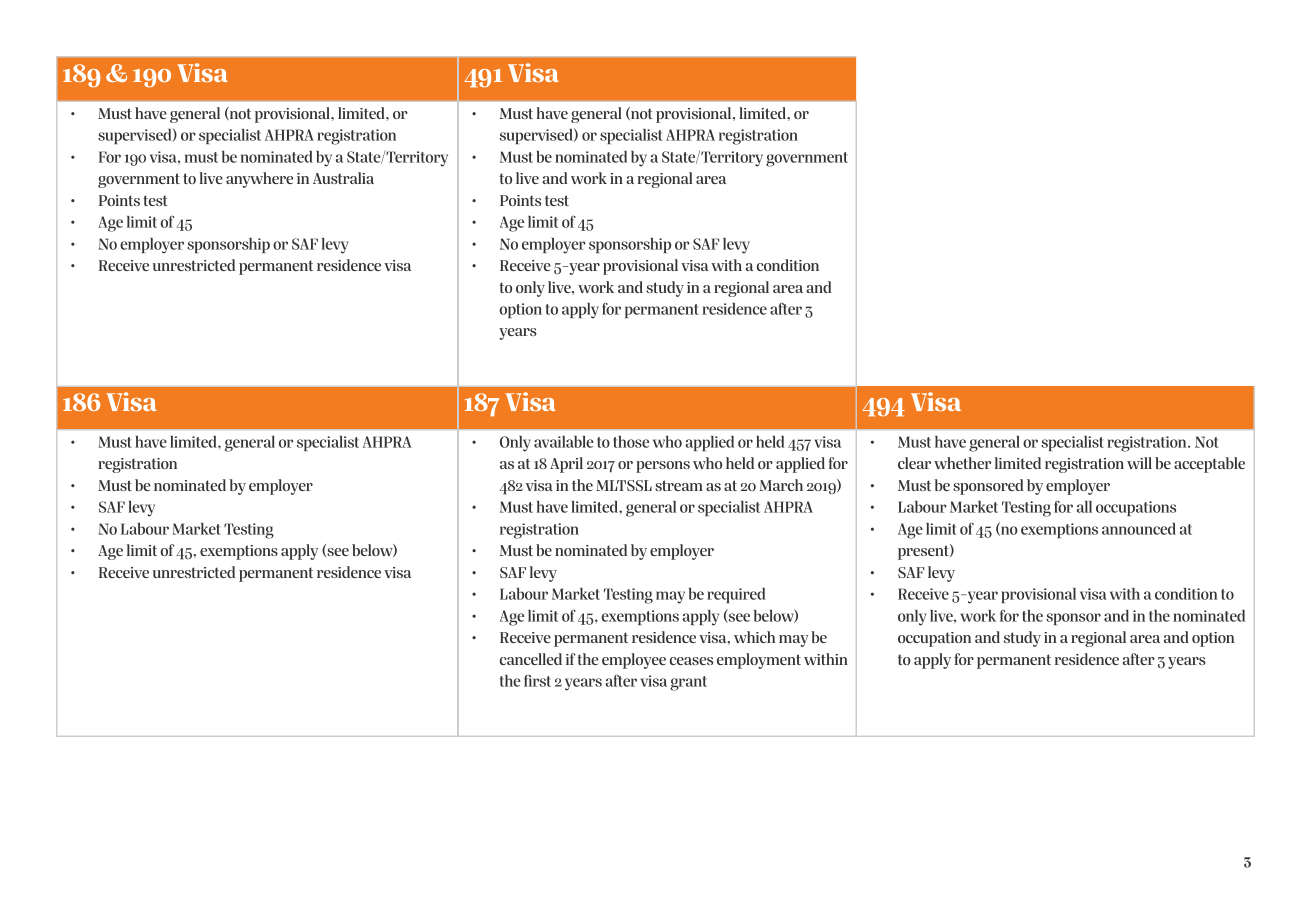 Image resolution: width=1308 pixels, height=924 pixels. Describe the element at coordinates (754, 637) in the image. I see `which` at that location.
